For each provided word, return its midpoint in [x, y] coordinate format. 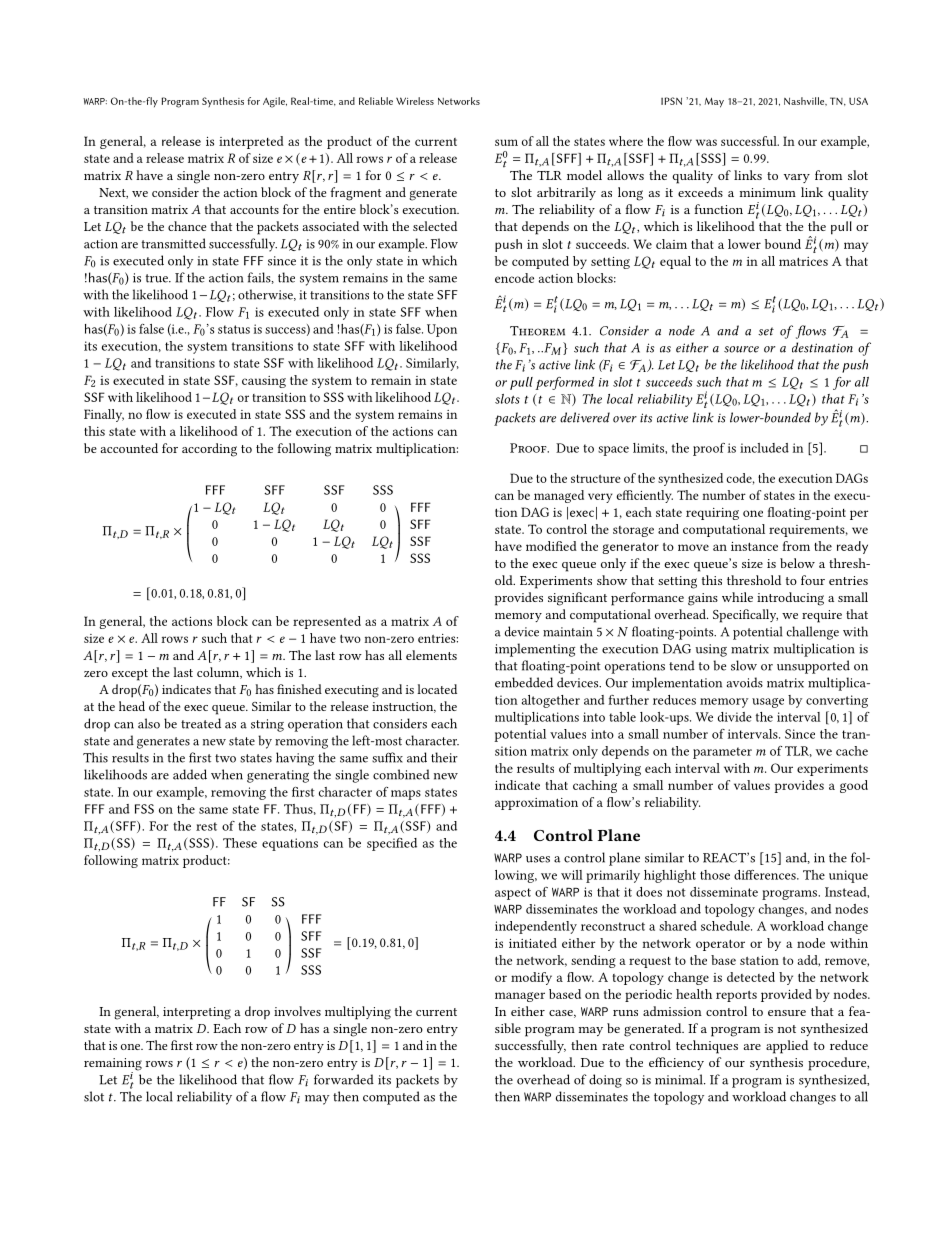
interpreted [251, 142]
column [219, 673]
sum [506, 142]
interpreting [197, 1013]
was [706, 142]
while [737, 597]
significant [577, 599]
